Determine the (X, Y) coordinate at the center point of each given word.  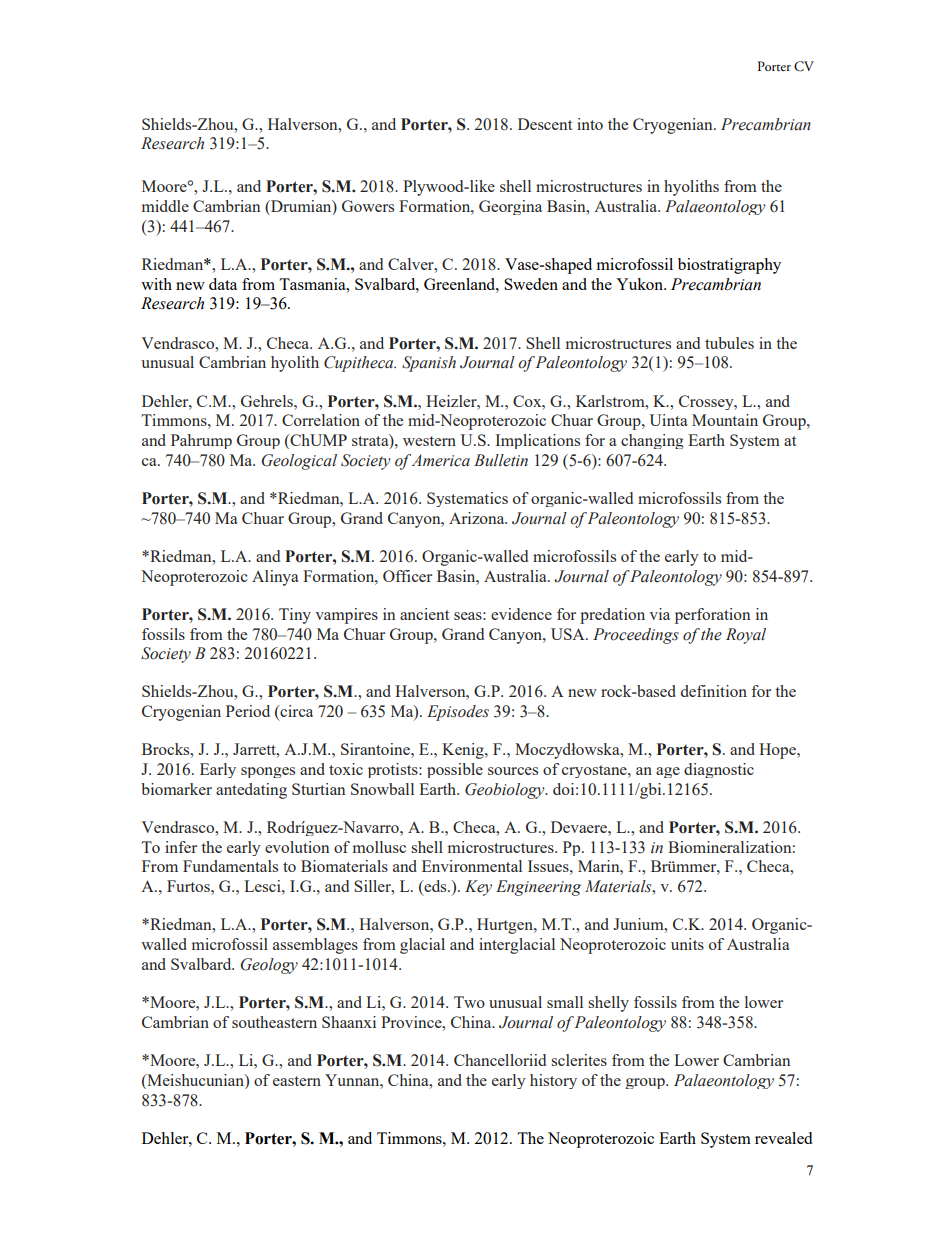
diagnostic (719, 770)
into (590, 124)
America (441, 460)
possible (455, 770)
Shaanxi (349, 1022)
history (553, 1081)
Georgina (510, 207)
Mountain (725, 420)
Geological (299, 462)
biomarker (176, 789)
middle (165, 206)
